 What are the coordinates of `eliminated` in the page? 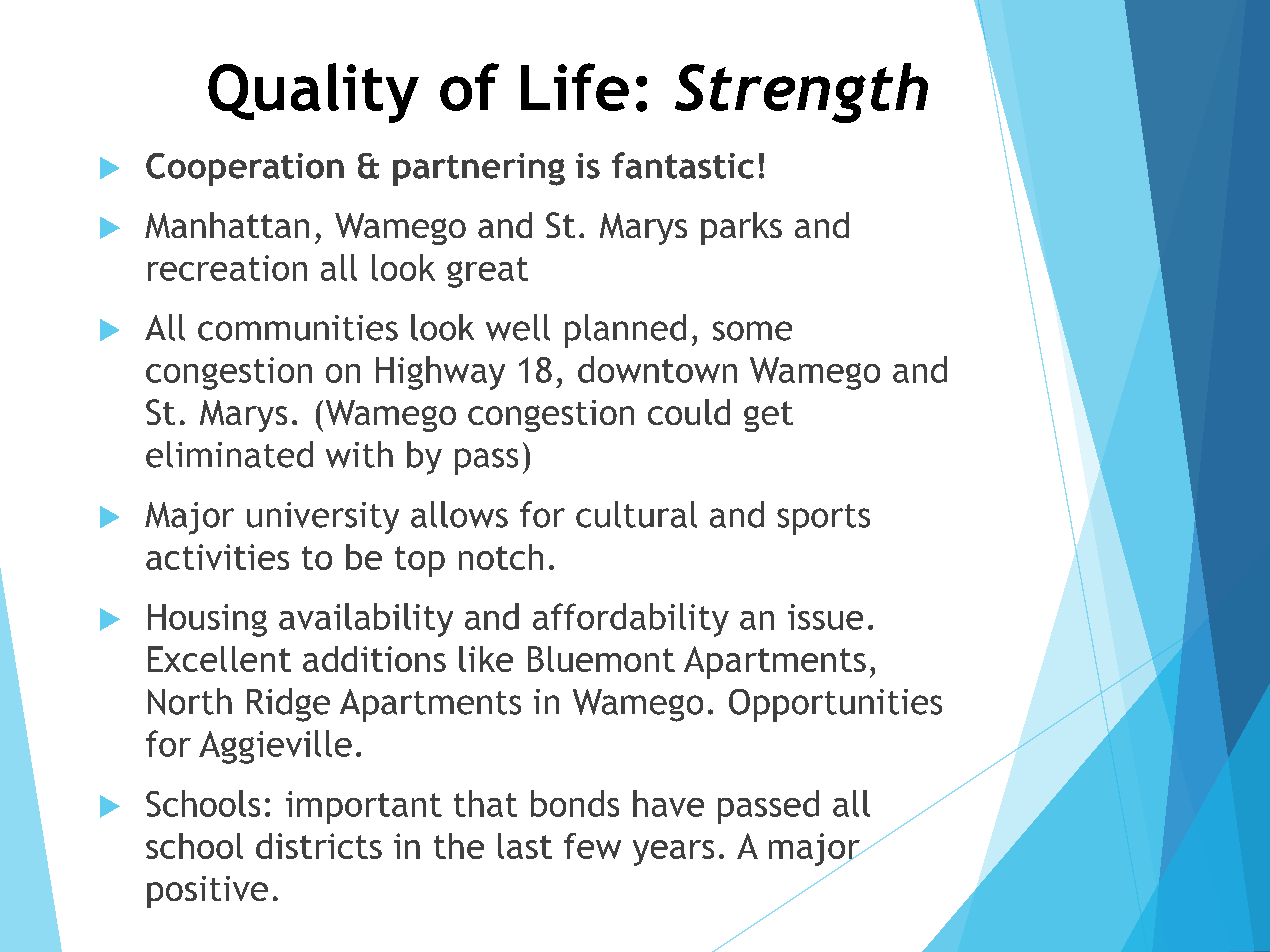 It's located at (229, 454).
